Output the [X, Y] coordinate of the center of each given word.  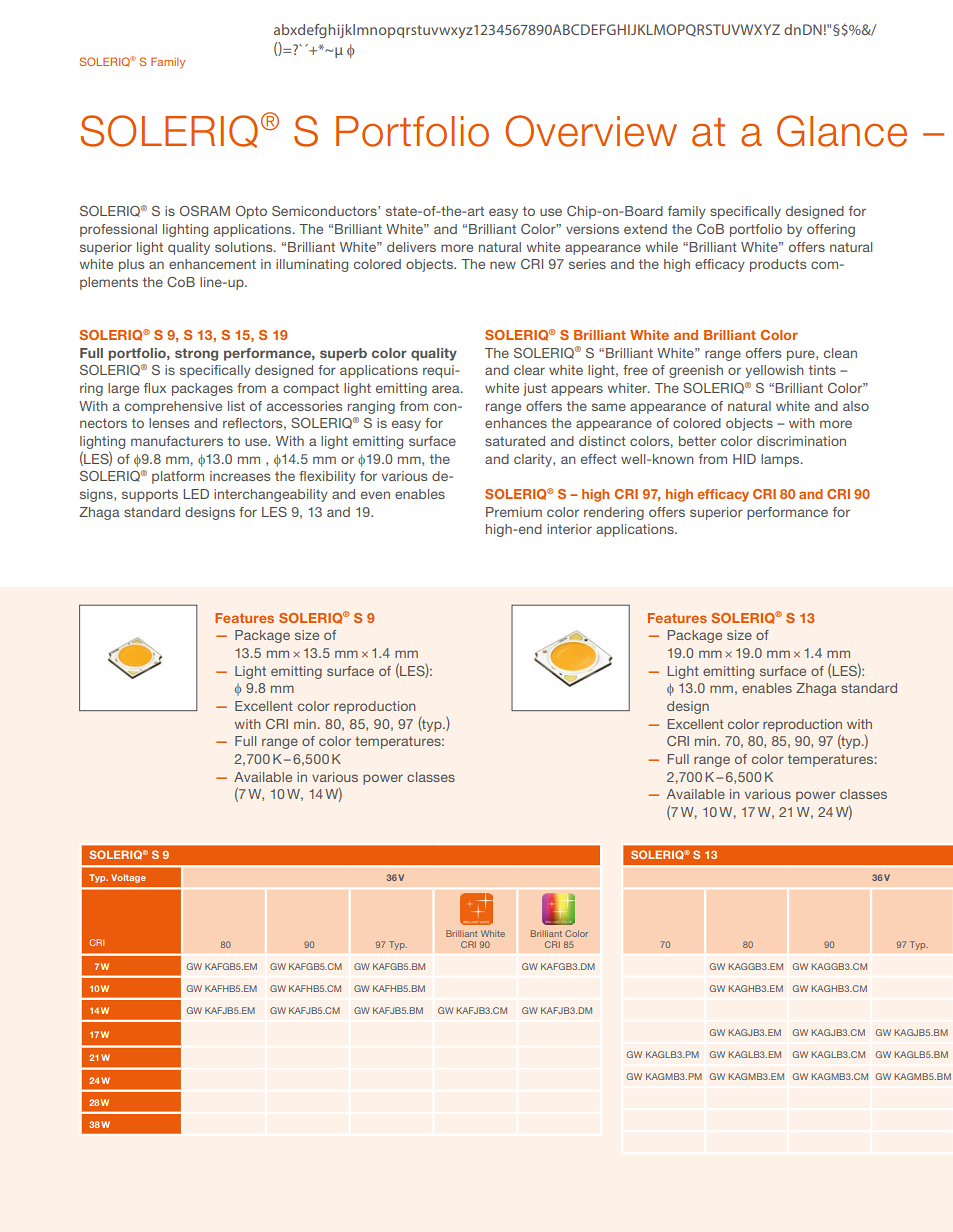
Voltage [128, 878]
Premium [514, 512]
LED [196, 494]
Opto [251, 212]
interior [569, 529]
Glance [842, 131]
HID [744, 459]
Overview [591, 131]
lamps [781, 460]
